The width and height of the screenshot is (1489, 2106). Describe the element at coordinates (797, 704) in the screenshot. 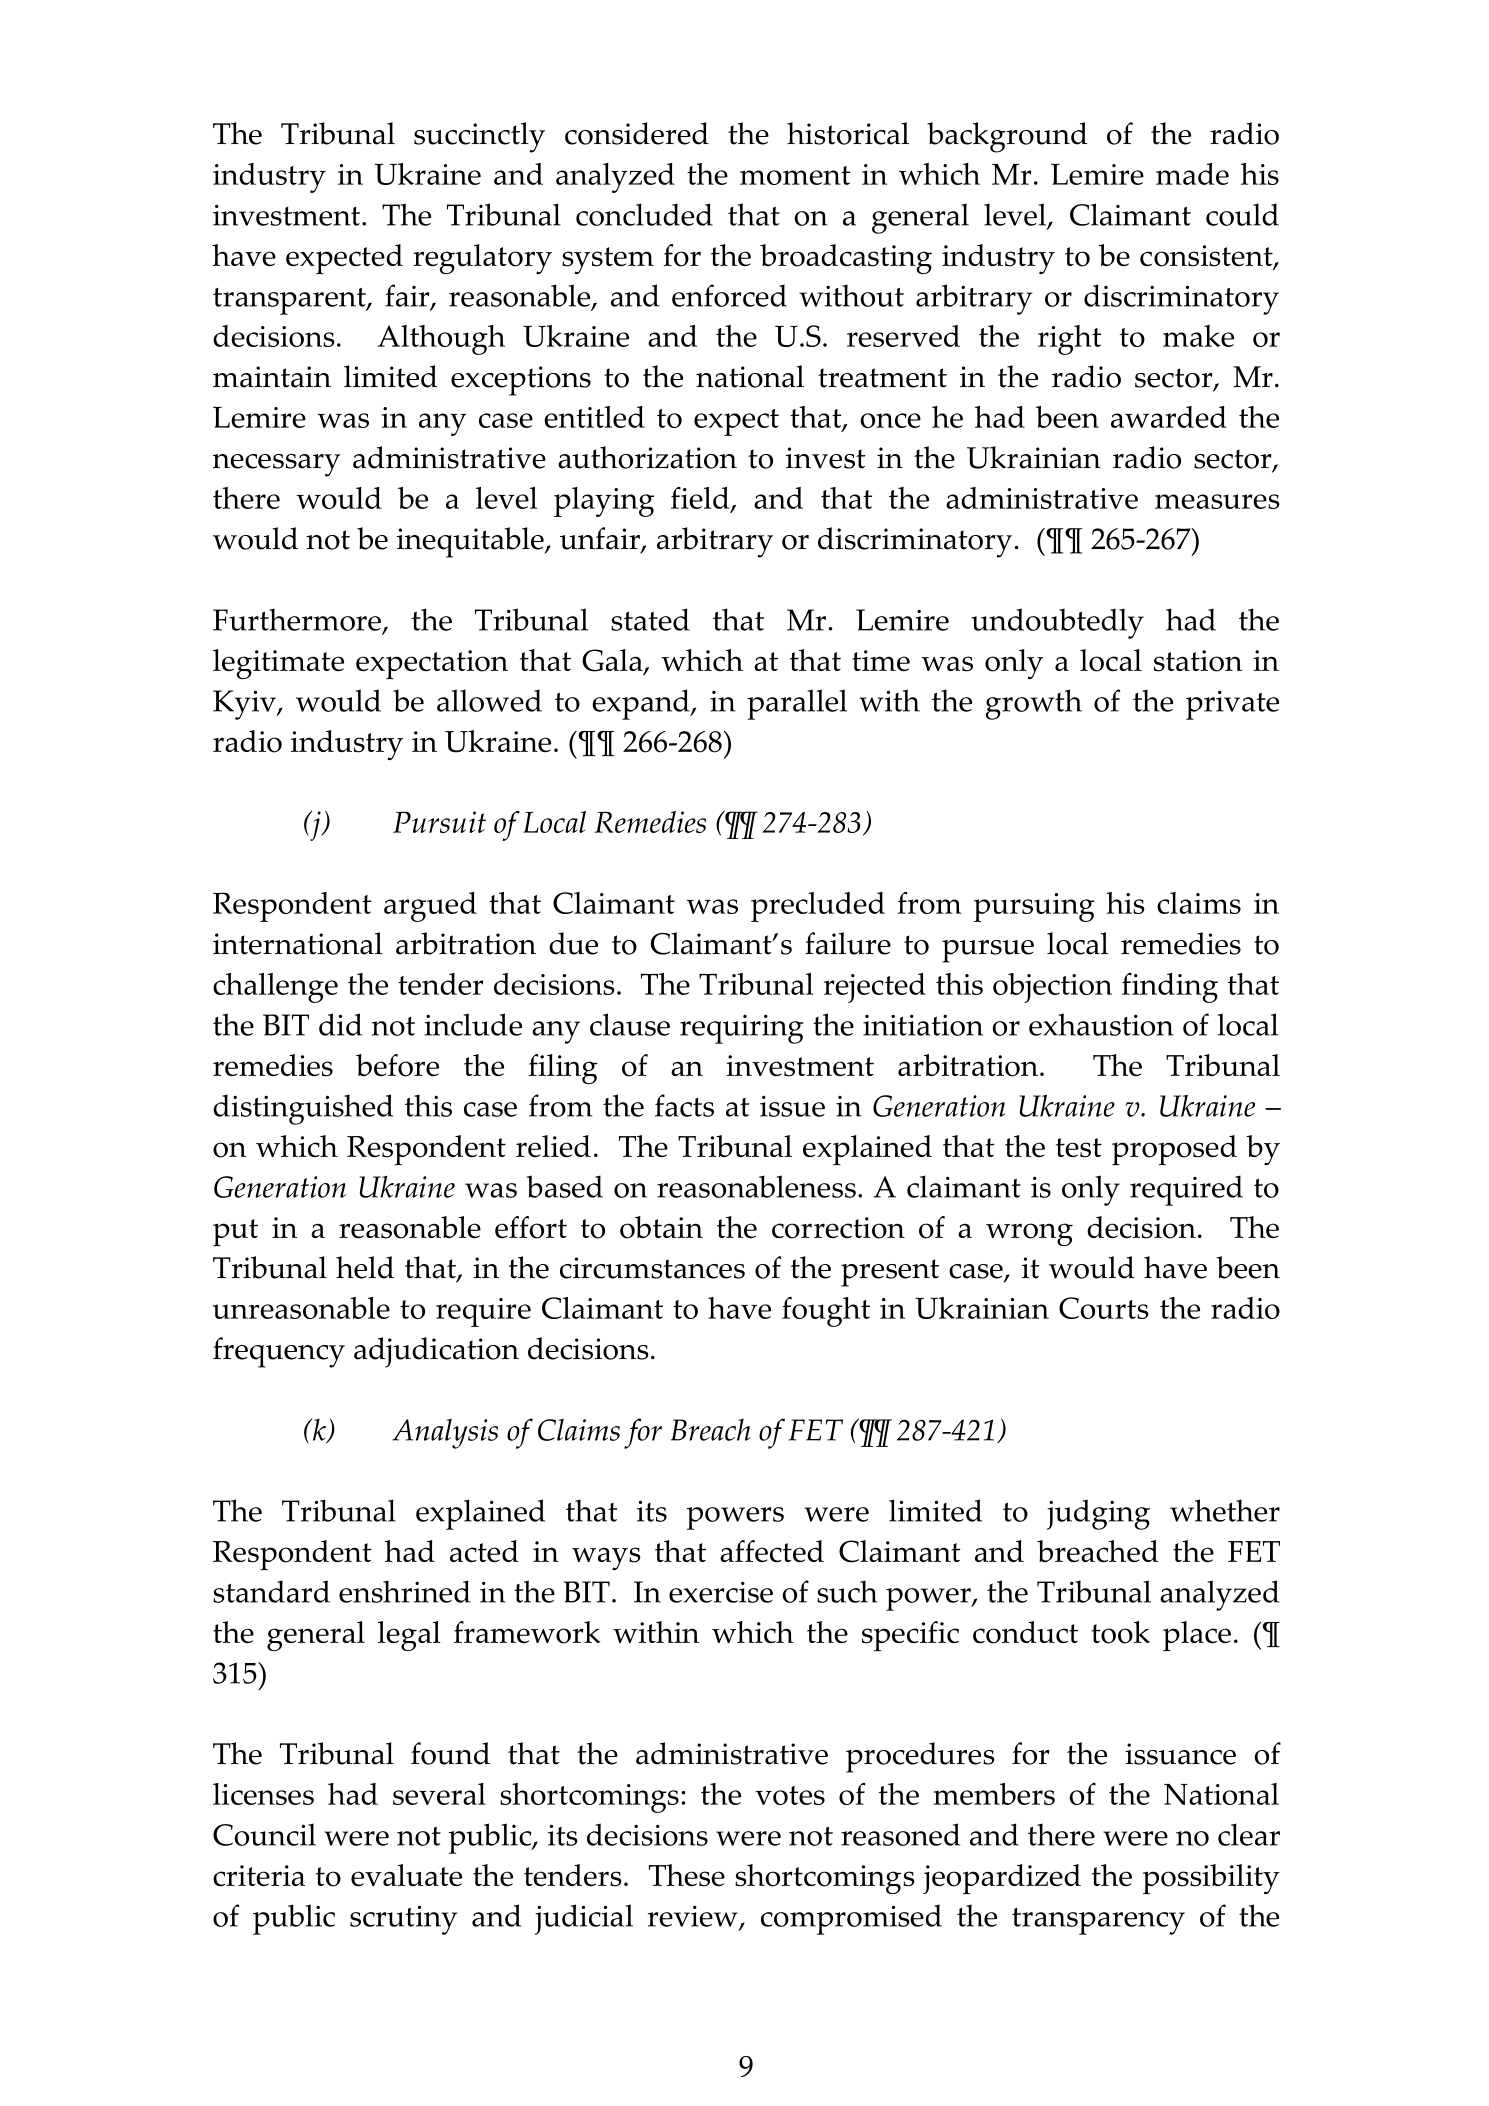

I see `parallel` at that location.
